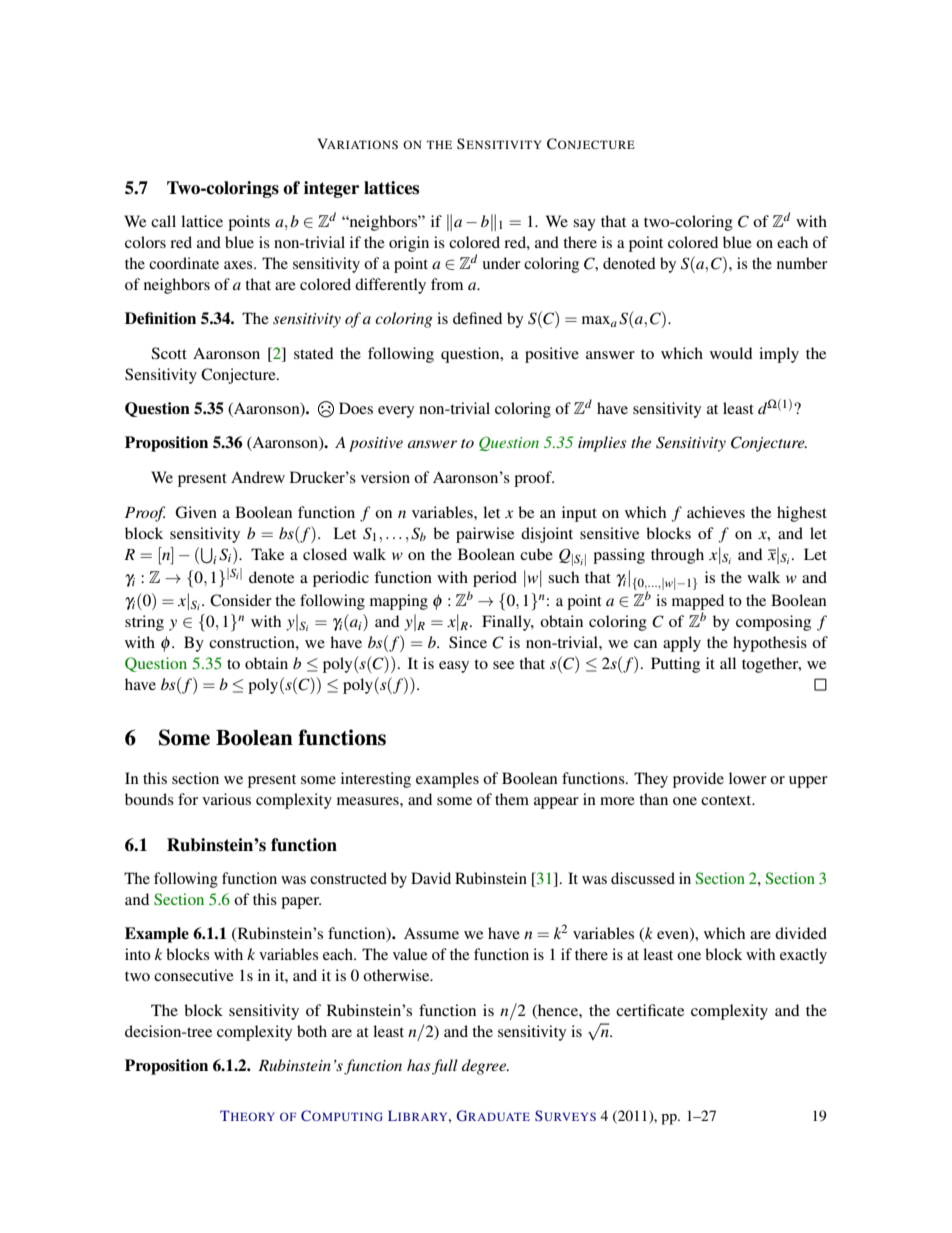 The image size is (952, 1233). What do you see at coordinates (468, 642) in the page?
I see `Since` at bounding box center [468, 642].
